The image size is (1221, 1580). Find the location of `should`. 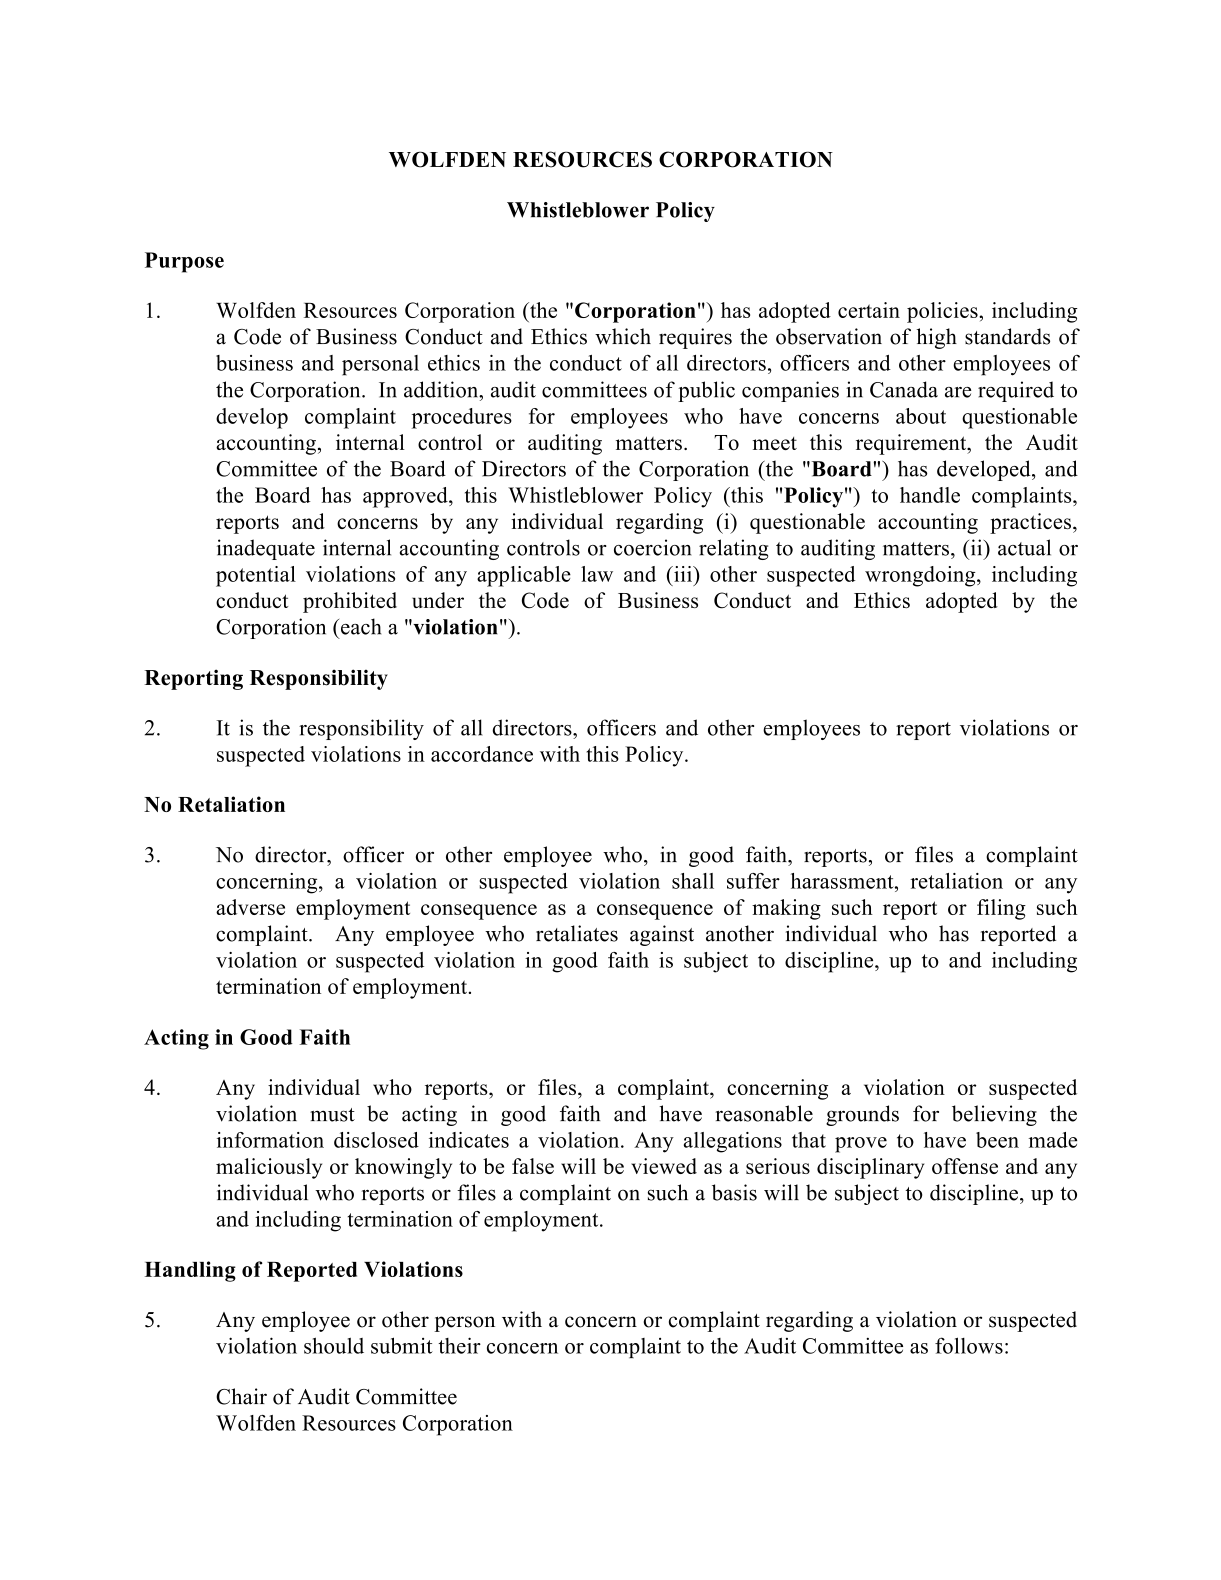

should is located at coordinates (334, 1345).
